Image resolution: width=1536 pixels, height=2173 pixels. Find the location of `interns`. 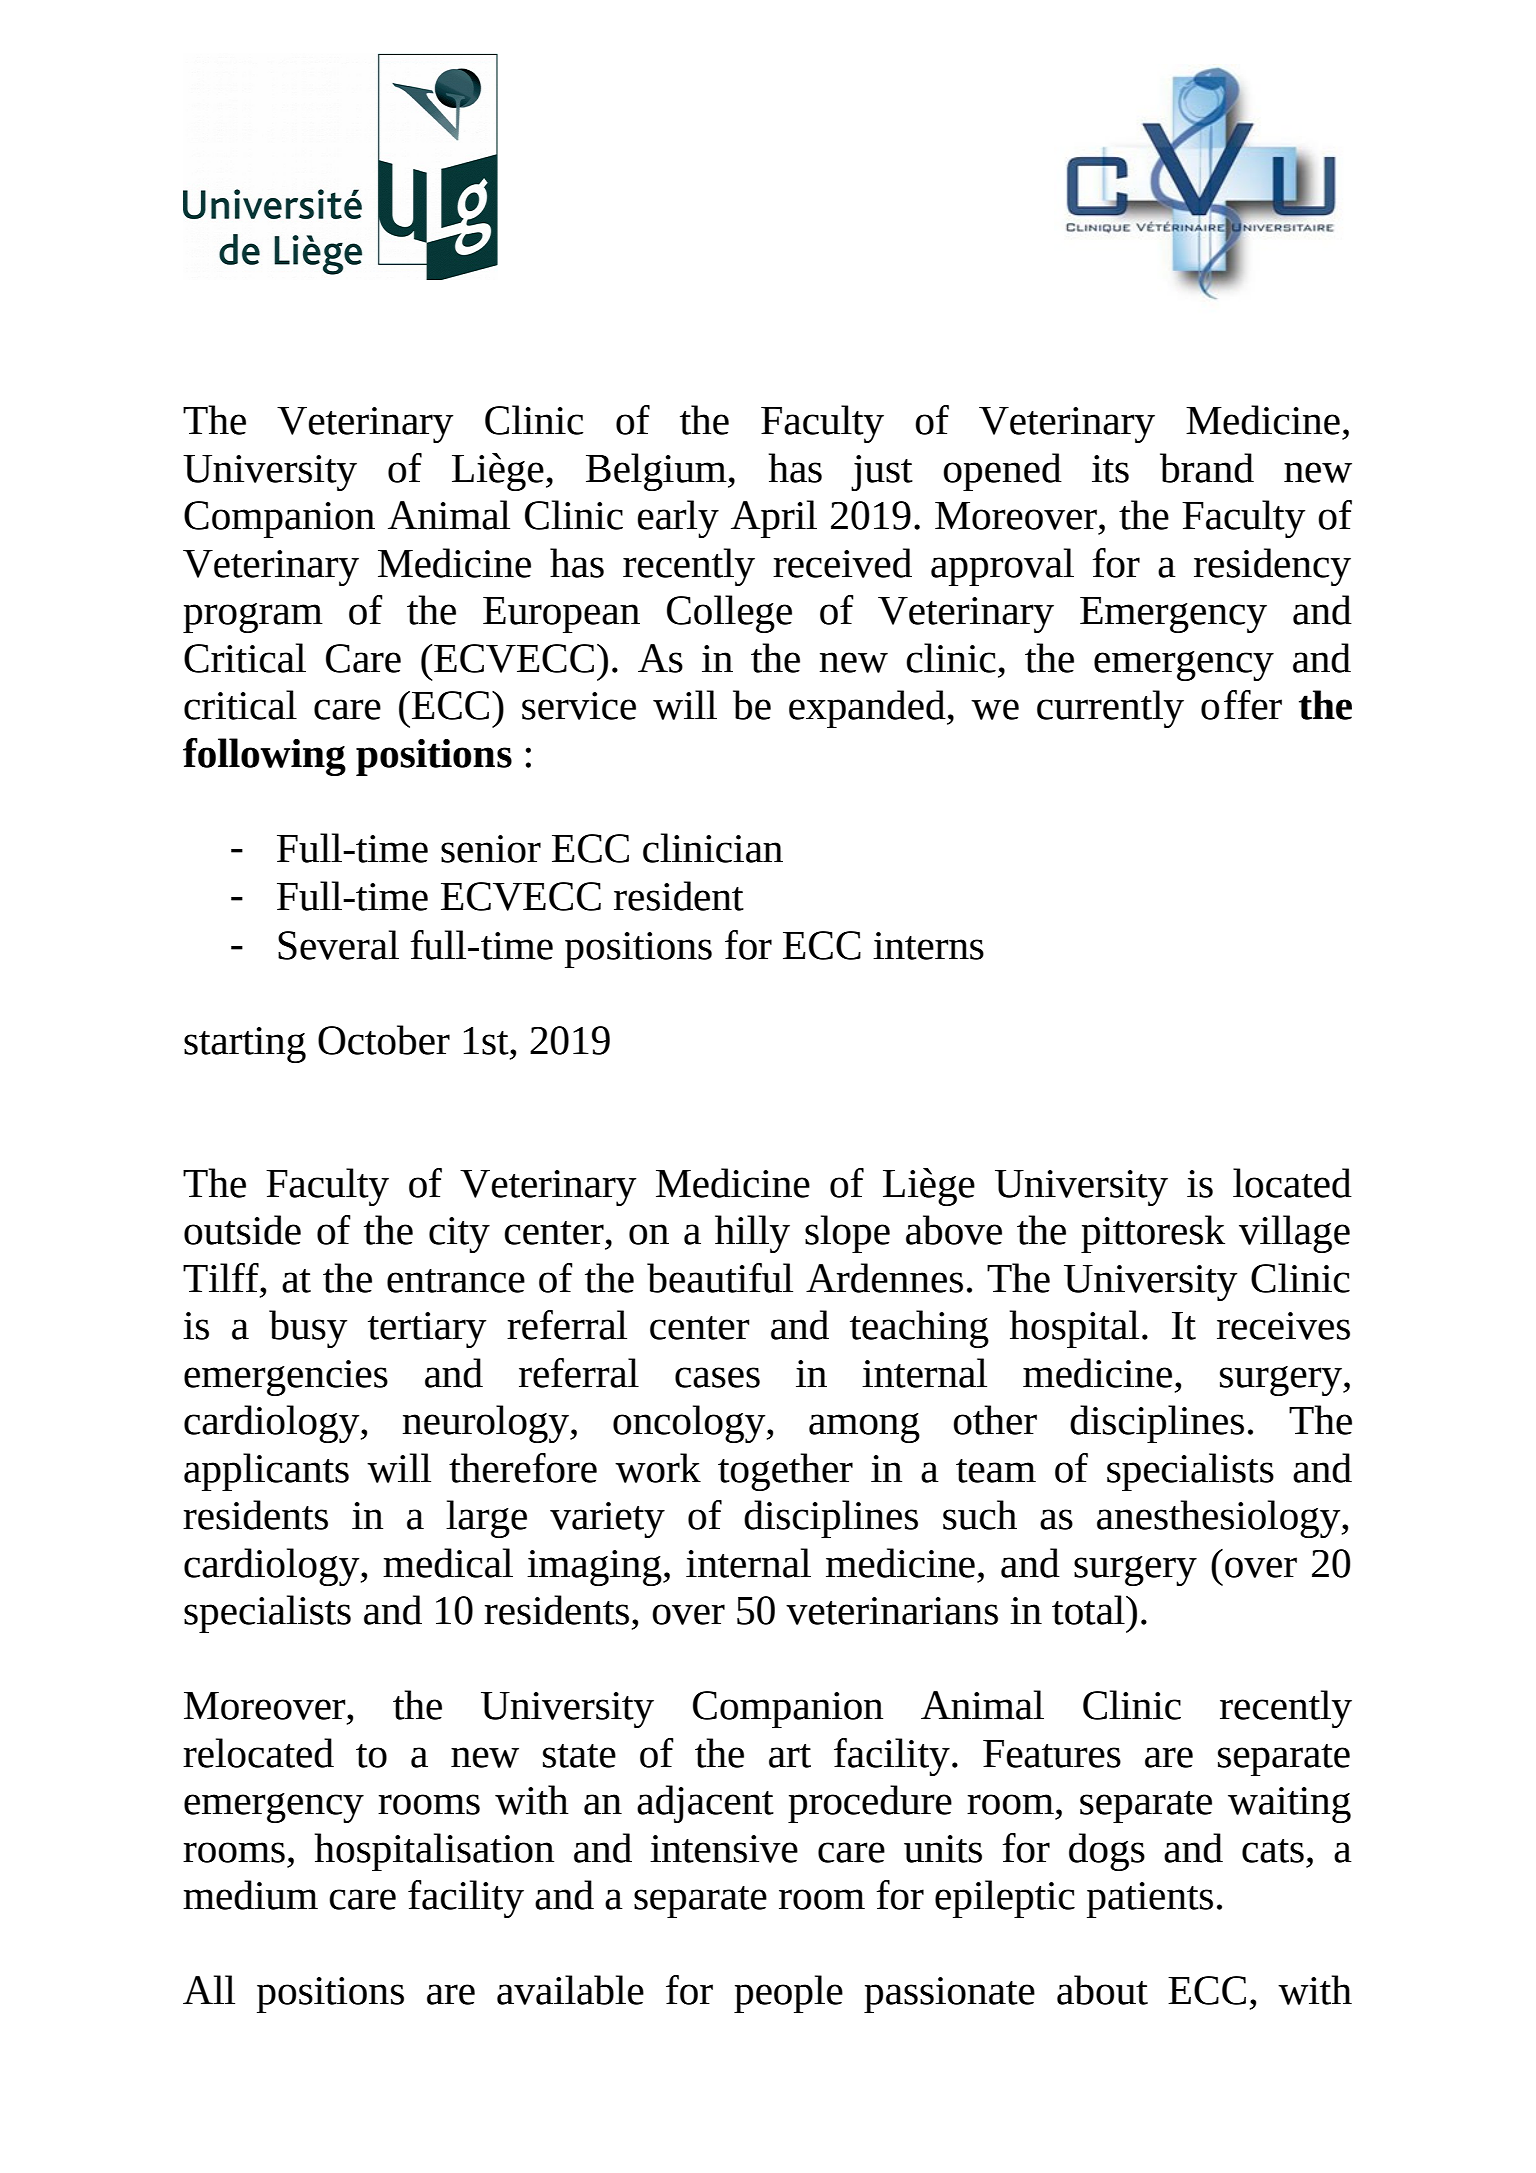

interns is located at coordinates (928, 946).
